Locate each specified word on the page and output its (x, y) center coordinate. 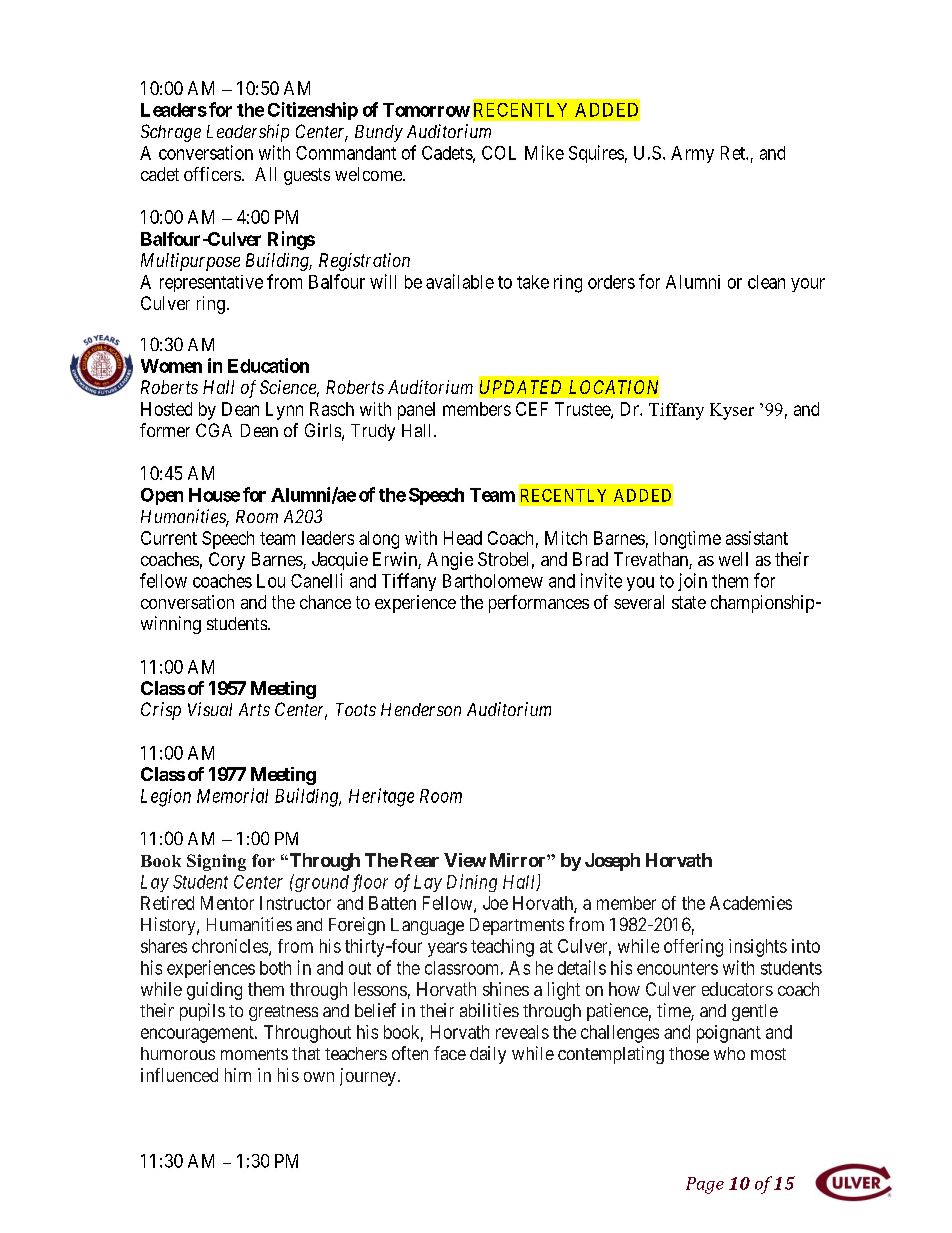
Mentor (227, 903)
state (689, 602)
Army (692, 154)
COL (499, 153)
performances (539, 604)
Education (268, 365)
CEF (532, 409)
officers (212, 174)
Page (705, 1185)
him (238, 1075)
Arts (254, 709)
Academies (751, 903)
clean (766, 282)
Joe (495, 903)
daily (488, 1055)
